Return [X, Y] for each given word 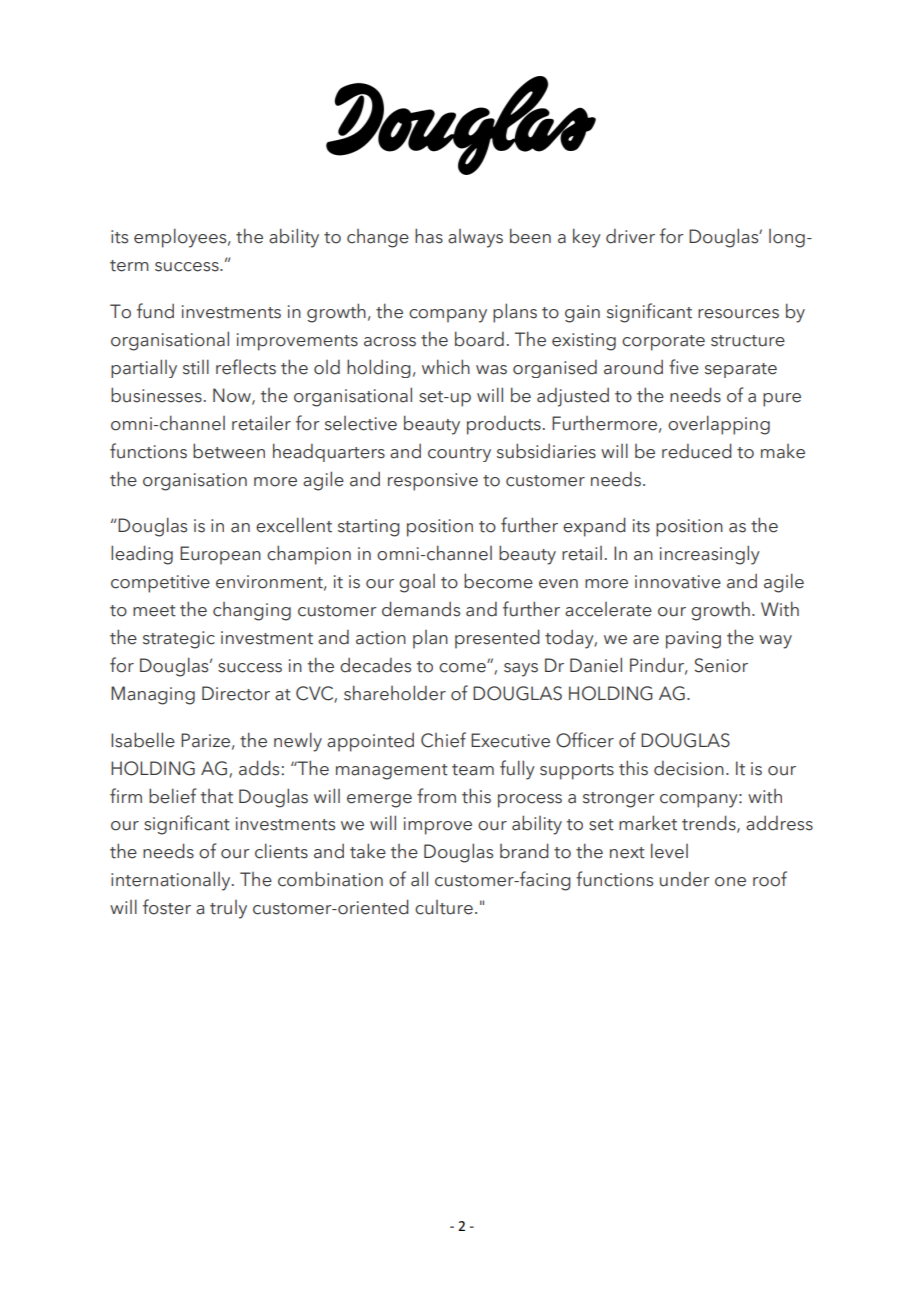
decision [689, 768]
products [504, 425]
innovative [678, 582]
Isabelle [143, 740]
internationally [172, 881]
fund [155, 311]
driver [630, 236]
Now [233, 396]
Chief [443, 740]
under [685, 879]
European [220, 555]
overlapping [719, 425]
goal [417, 583]
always [475, 238]
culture [444, 907]
